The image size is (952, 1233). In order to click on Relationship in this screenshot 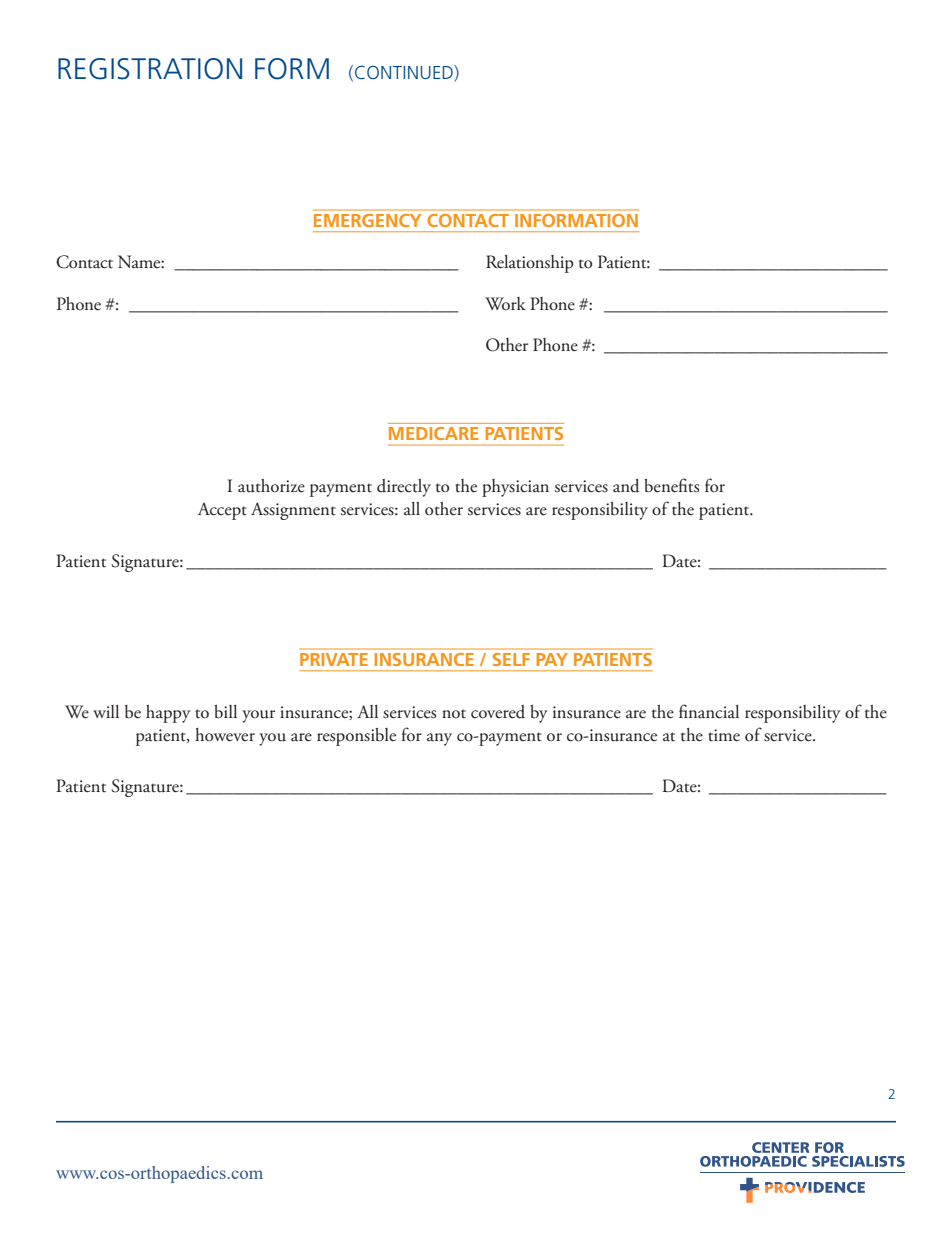, I will do `click(530, 264)`.
